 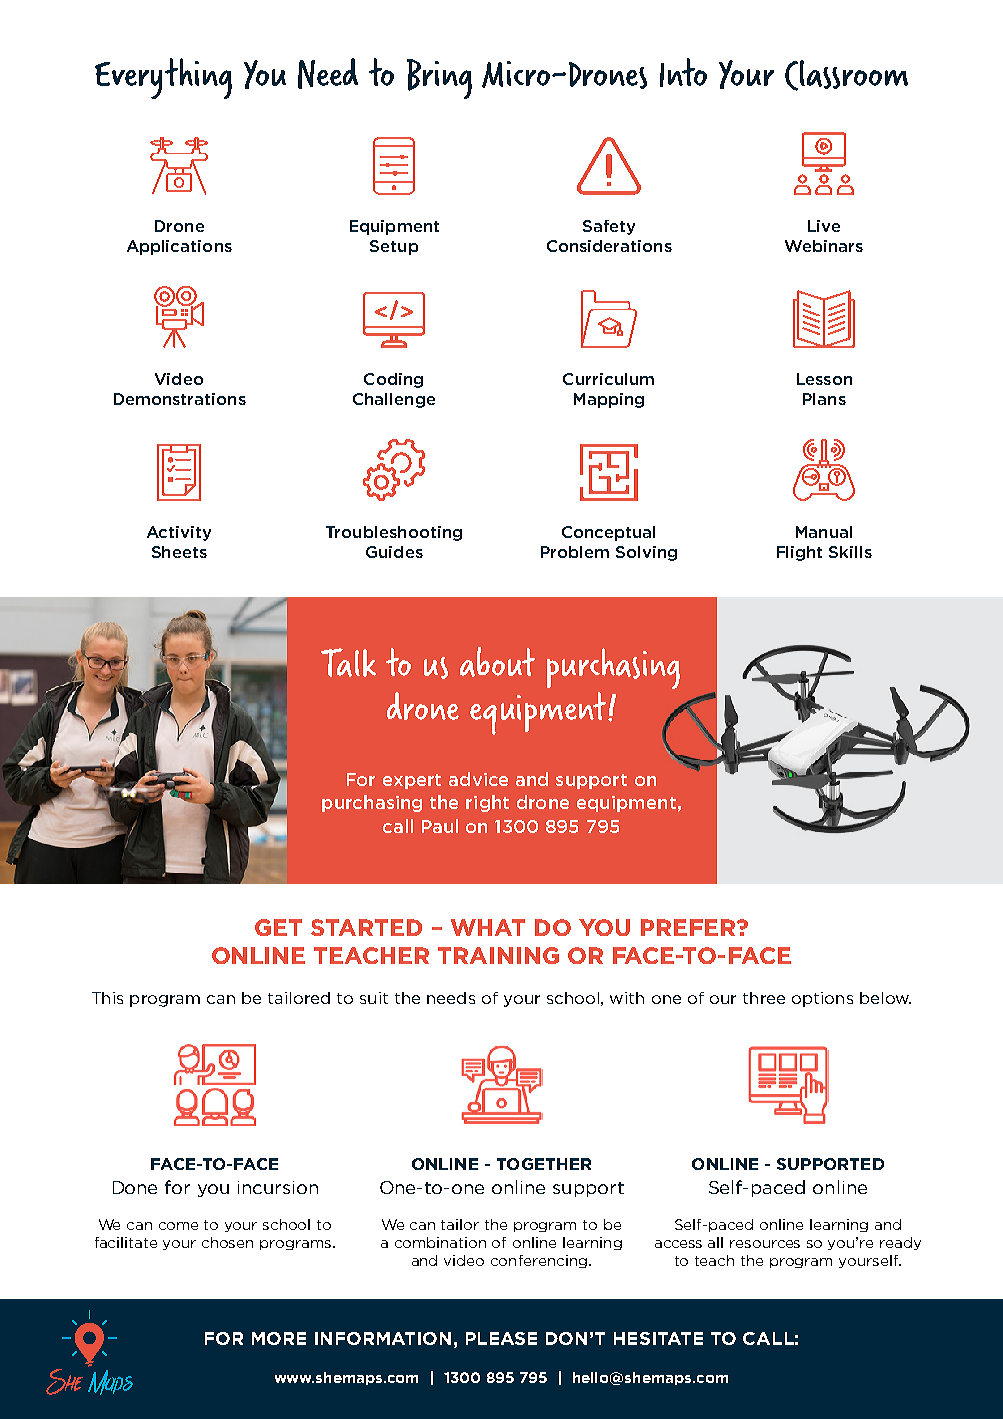 I want to click on Flight, so click(x=799, y=553).
